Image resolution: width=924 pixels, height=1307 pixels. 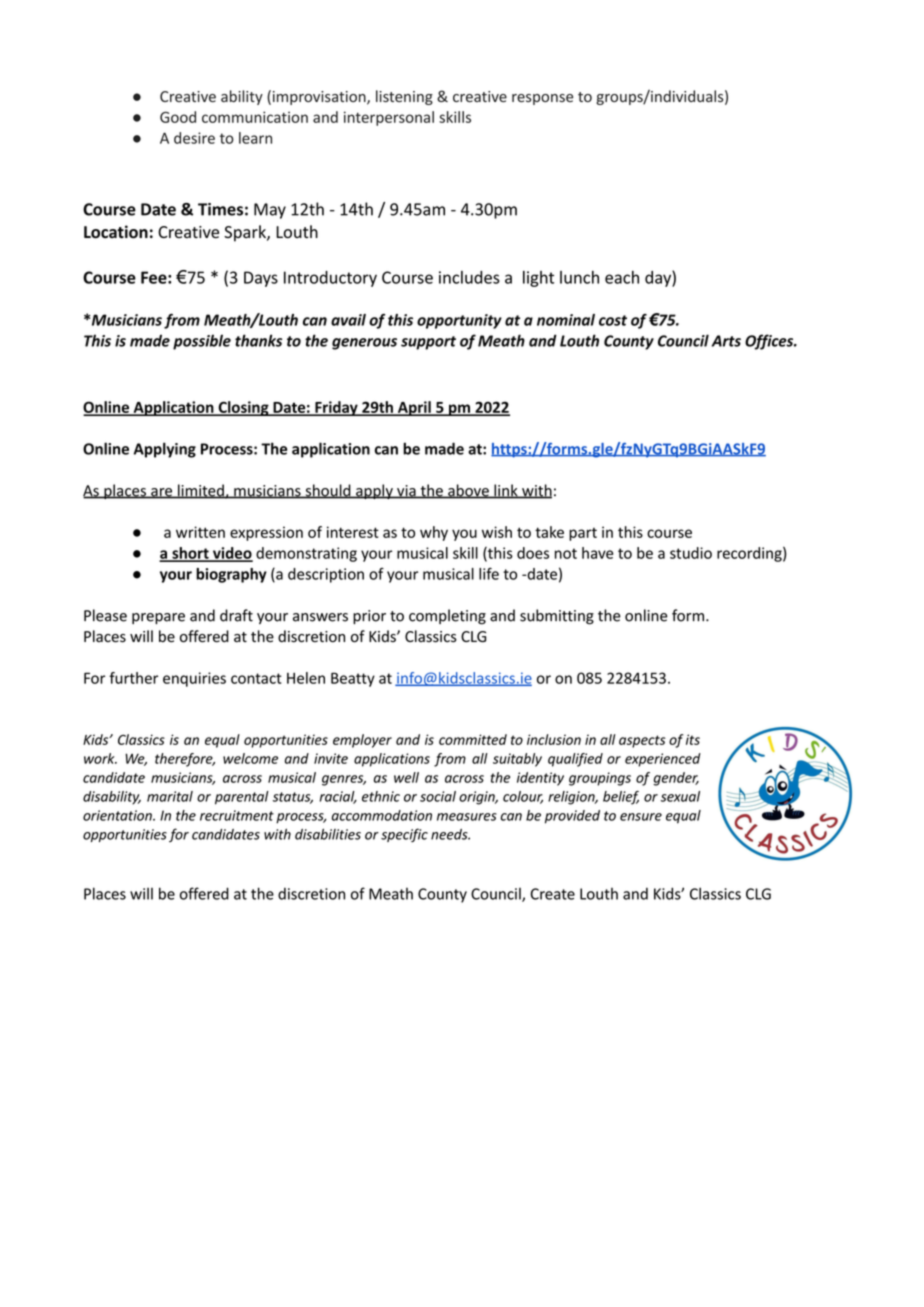 I want to click on interpersonal, so click(x=389, y=118).
